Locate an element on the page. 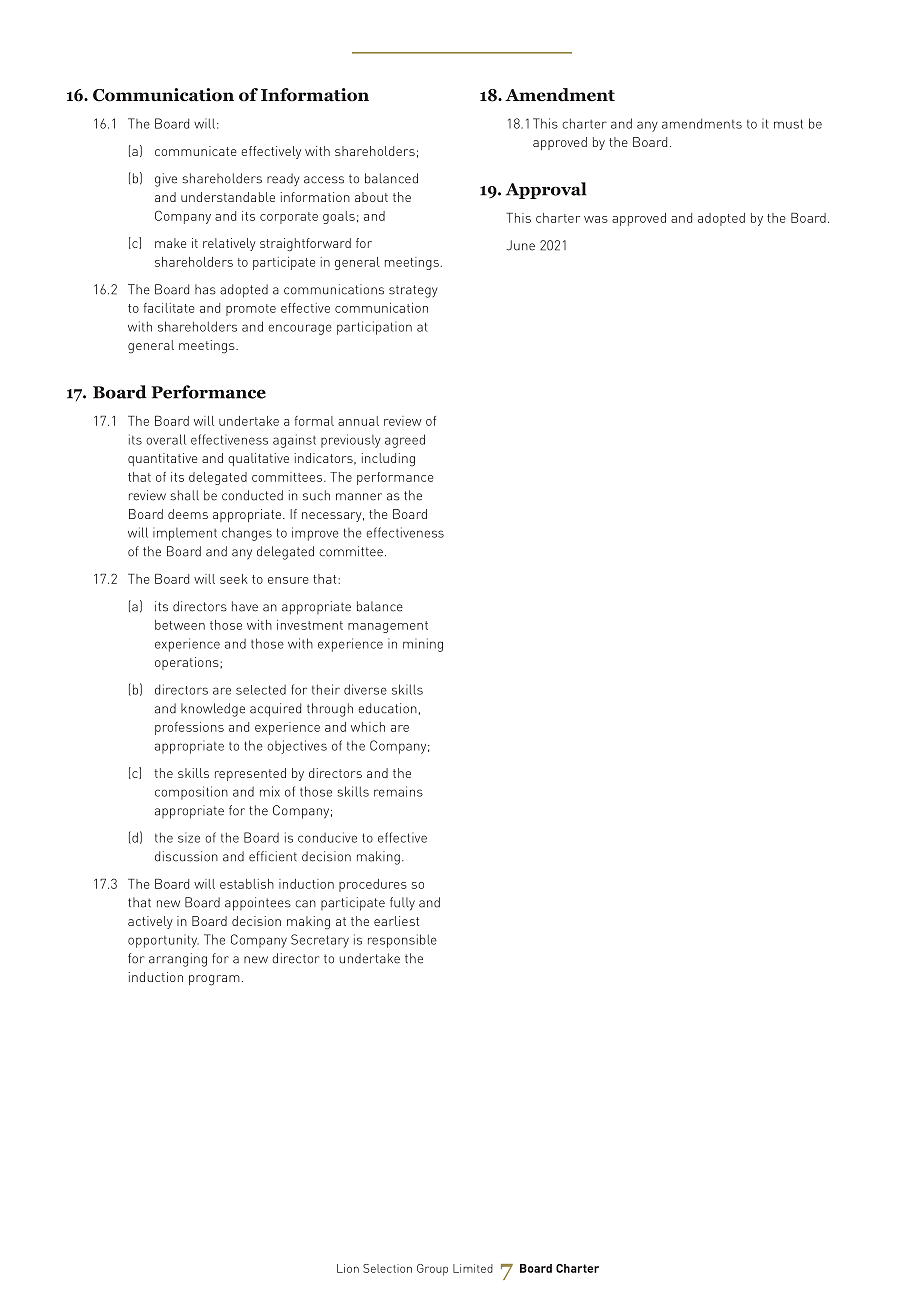 Image resolution: width=924 pixels, height=1308 pixels. knowledge is located at coordinates (213, 710).
